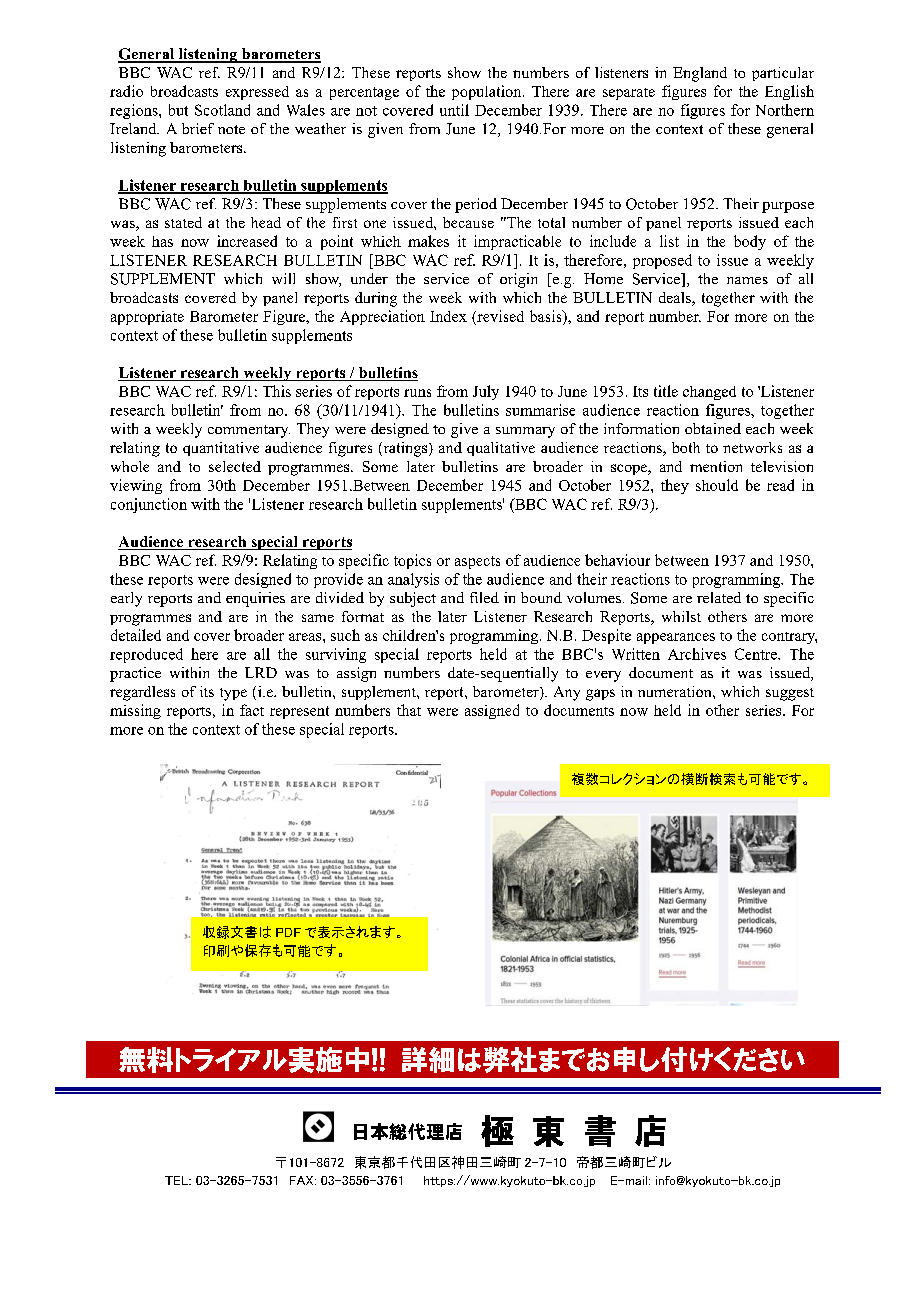 Image resolution: width=924 pixels, height=1308 pixels. What do you see at coordinates (484, 597) in the screenshot?
I see `filed` at bounding box center [484, 597].
